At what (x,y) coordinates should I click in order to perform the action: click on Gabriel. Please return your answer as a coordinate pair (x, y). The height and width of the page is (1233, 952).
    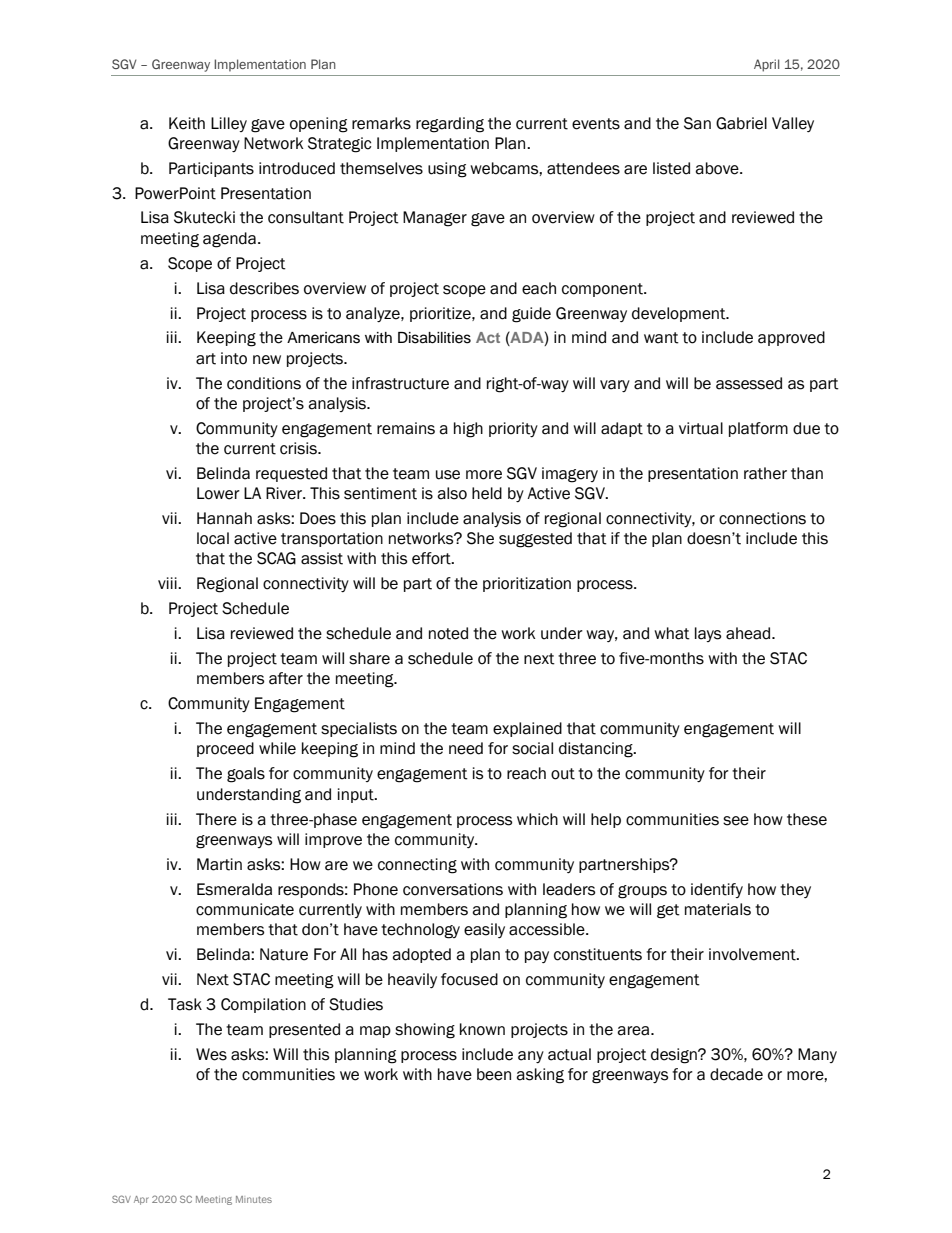
    Looking at the image, I should click on (741, 123).
